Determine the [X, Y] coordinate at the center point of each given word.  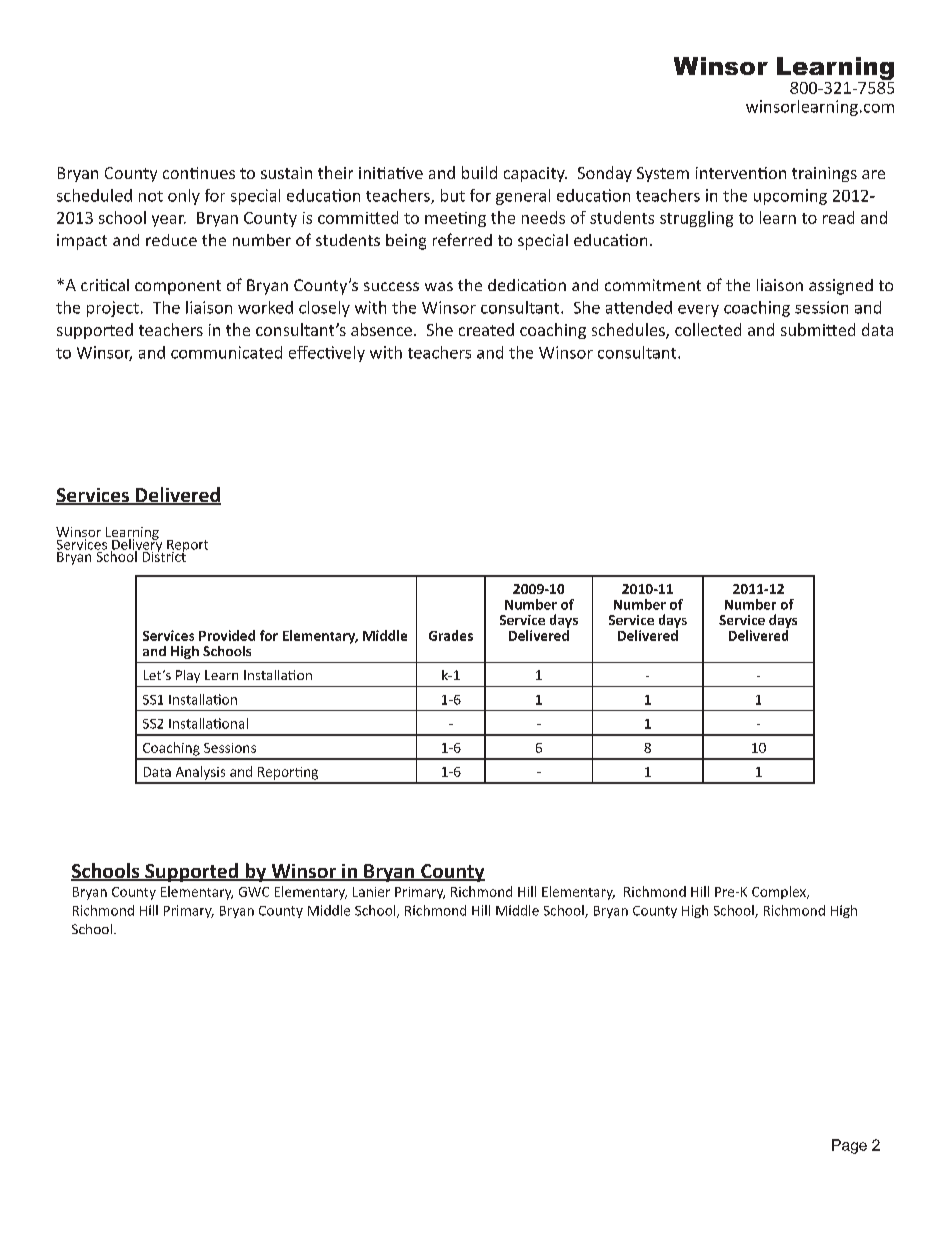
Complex [780, 892]
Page [849, 1146]
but [453, 195]
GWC [254, 892]
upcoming [790, 197]
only [184, 197]
